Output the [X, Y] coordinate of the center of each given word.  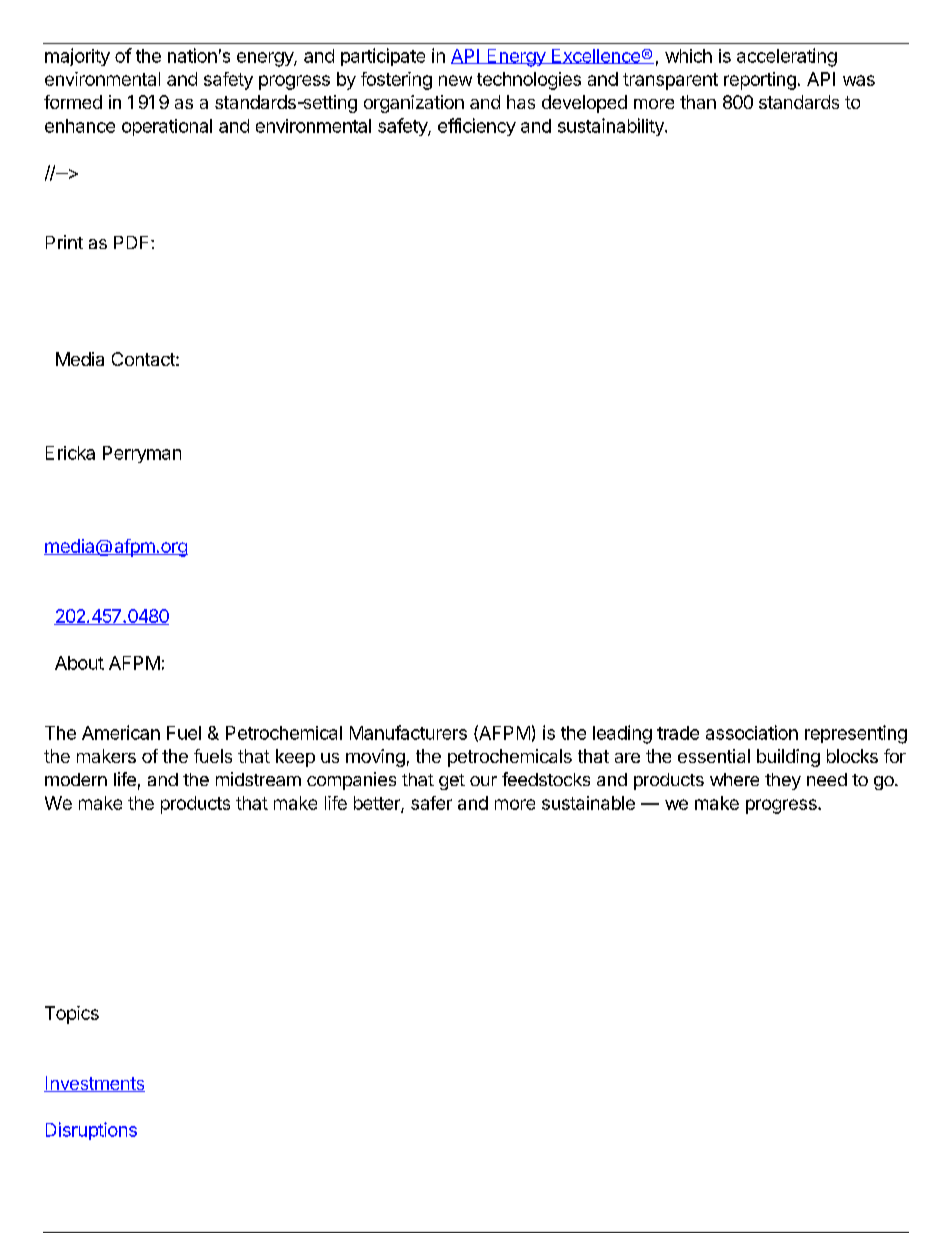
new [455, 80]
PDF [133, 242]
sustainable [588, 803]
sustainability [612, 127]
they [783, 781]
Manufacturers [408, 732]
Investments [94, 1084]
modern [76, 779]
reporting [760, 81]
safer [431, 803]
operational [167, 127]
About [79, 663]
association [752, 732]
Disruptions [91, 1131]
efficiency [477, 127]
